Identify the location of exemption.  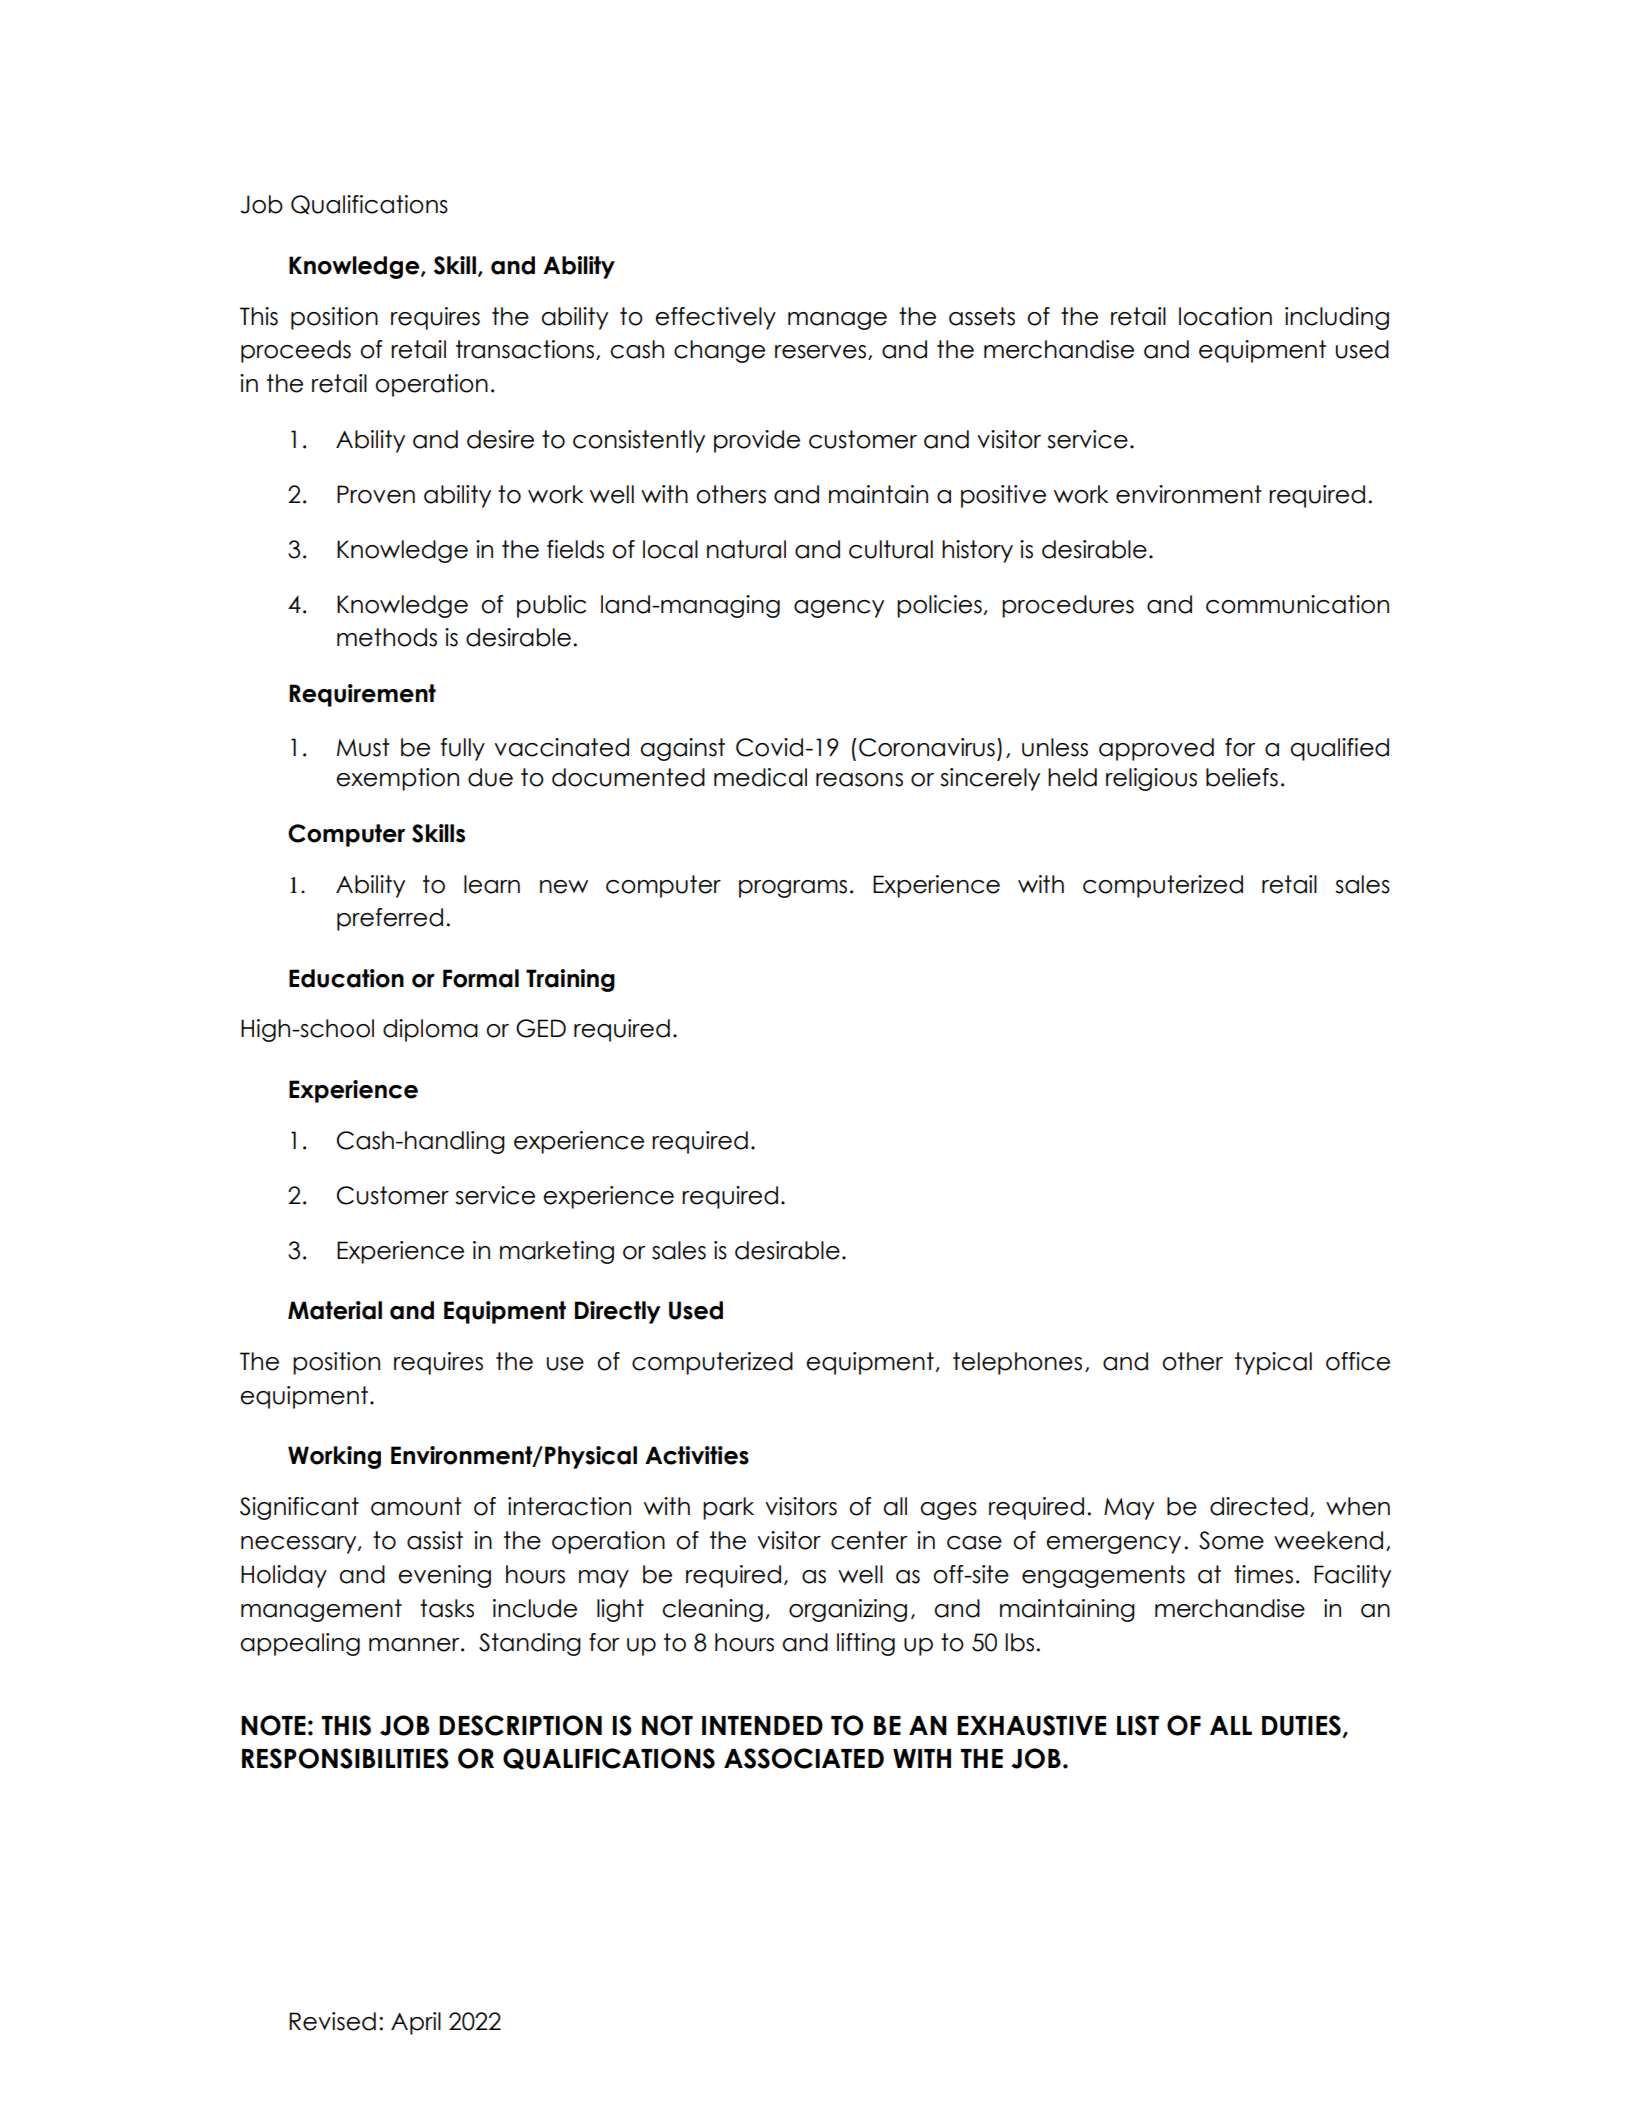
(397, 779).
